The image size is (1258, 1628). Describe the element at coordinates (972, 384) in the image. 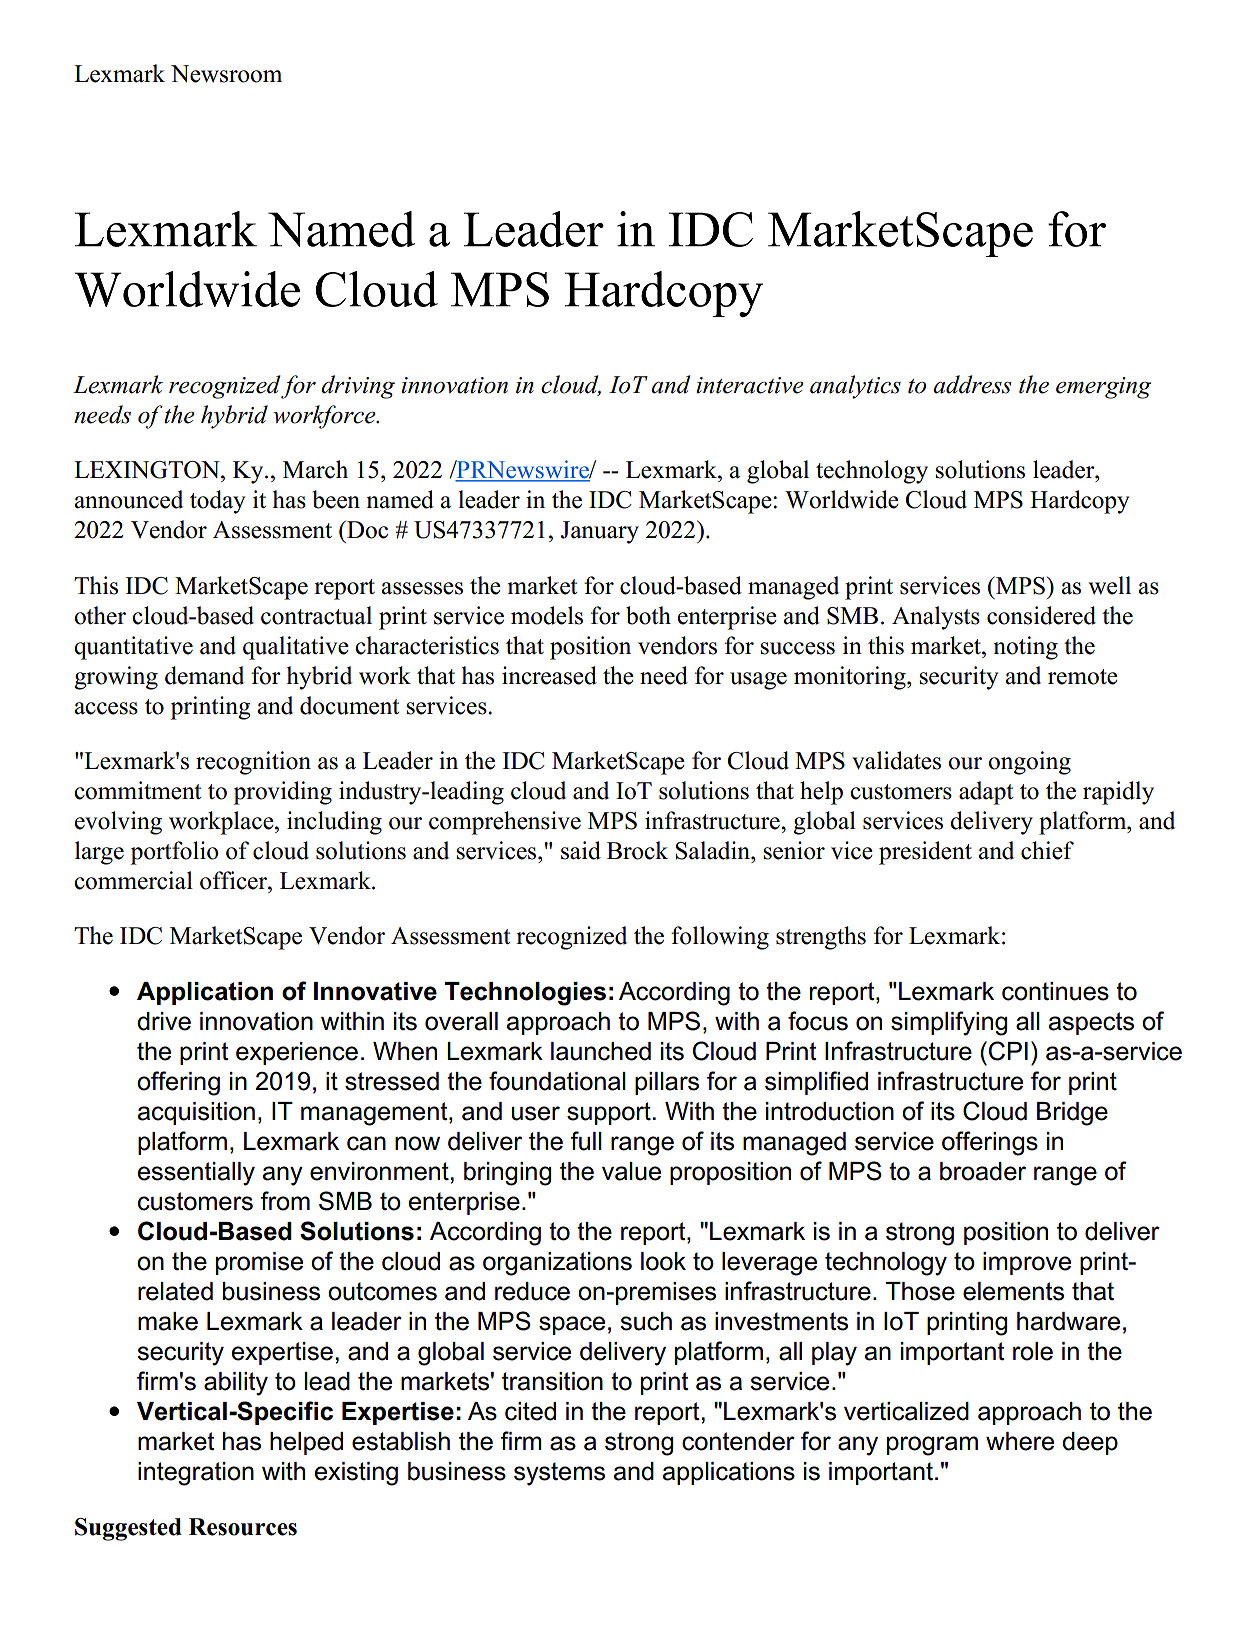

I see `address` at that location.
